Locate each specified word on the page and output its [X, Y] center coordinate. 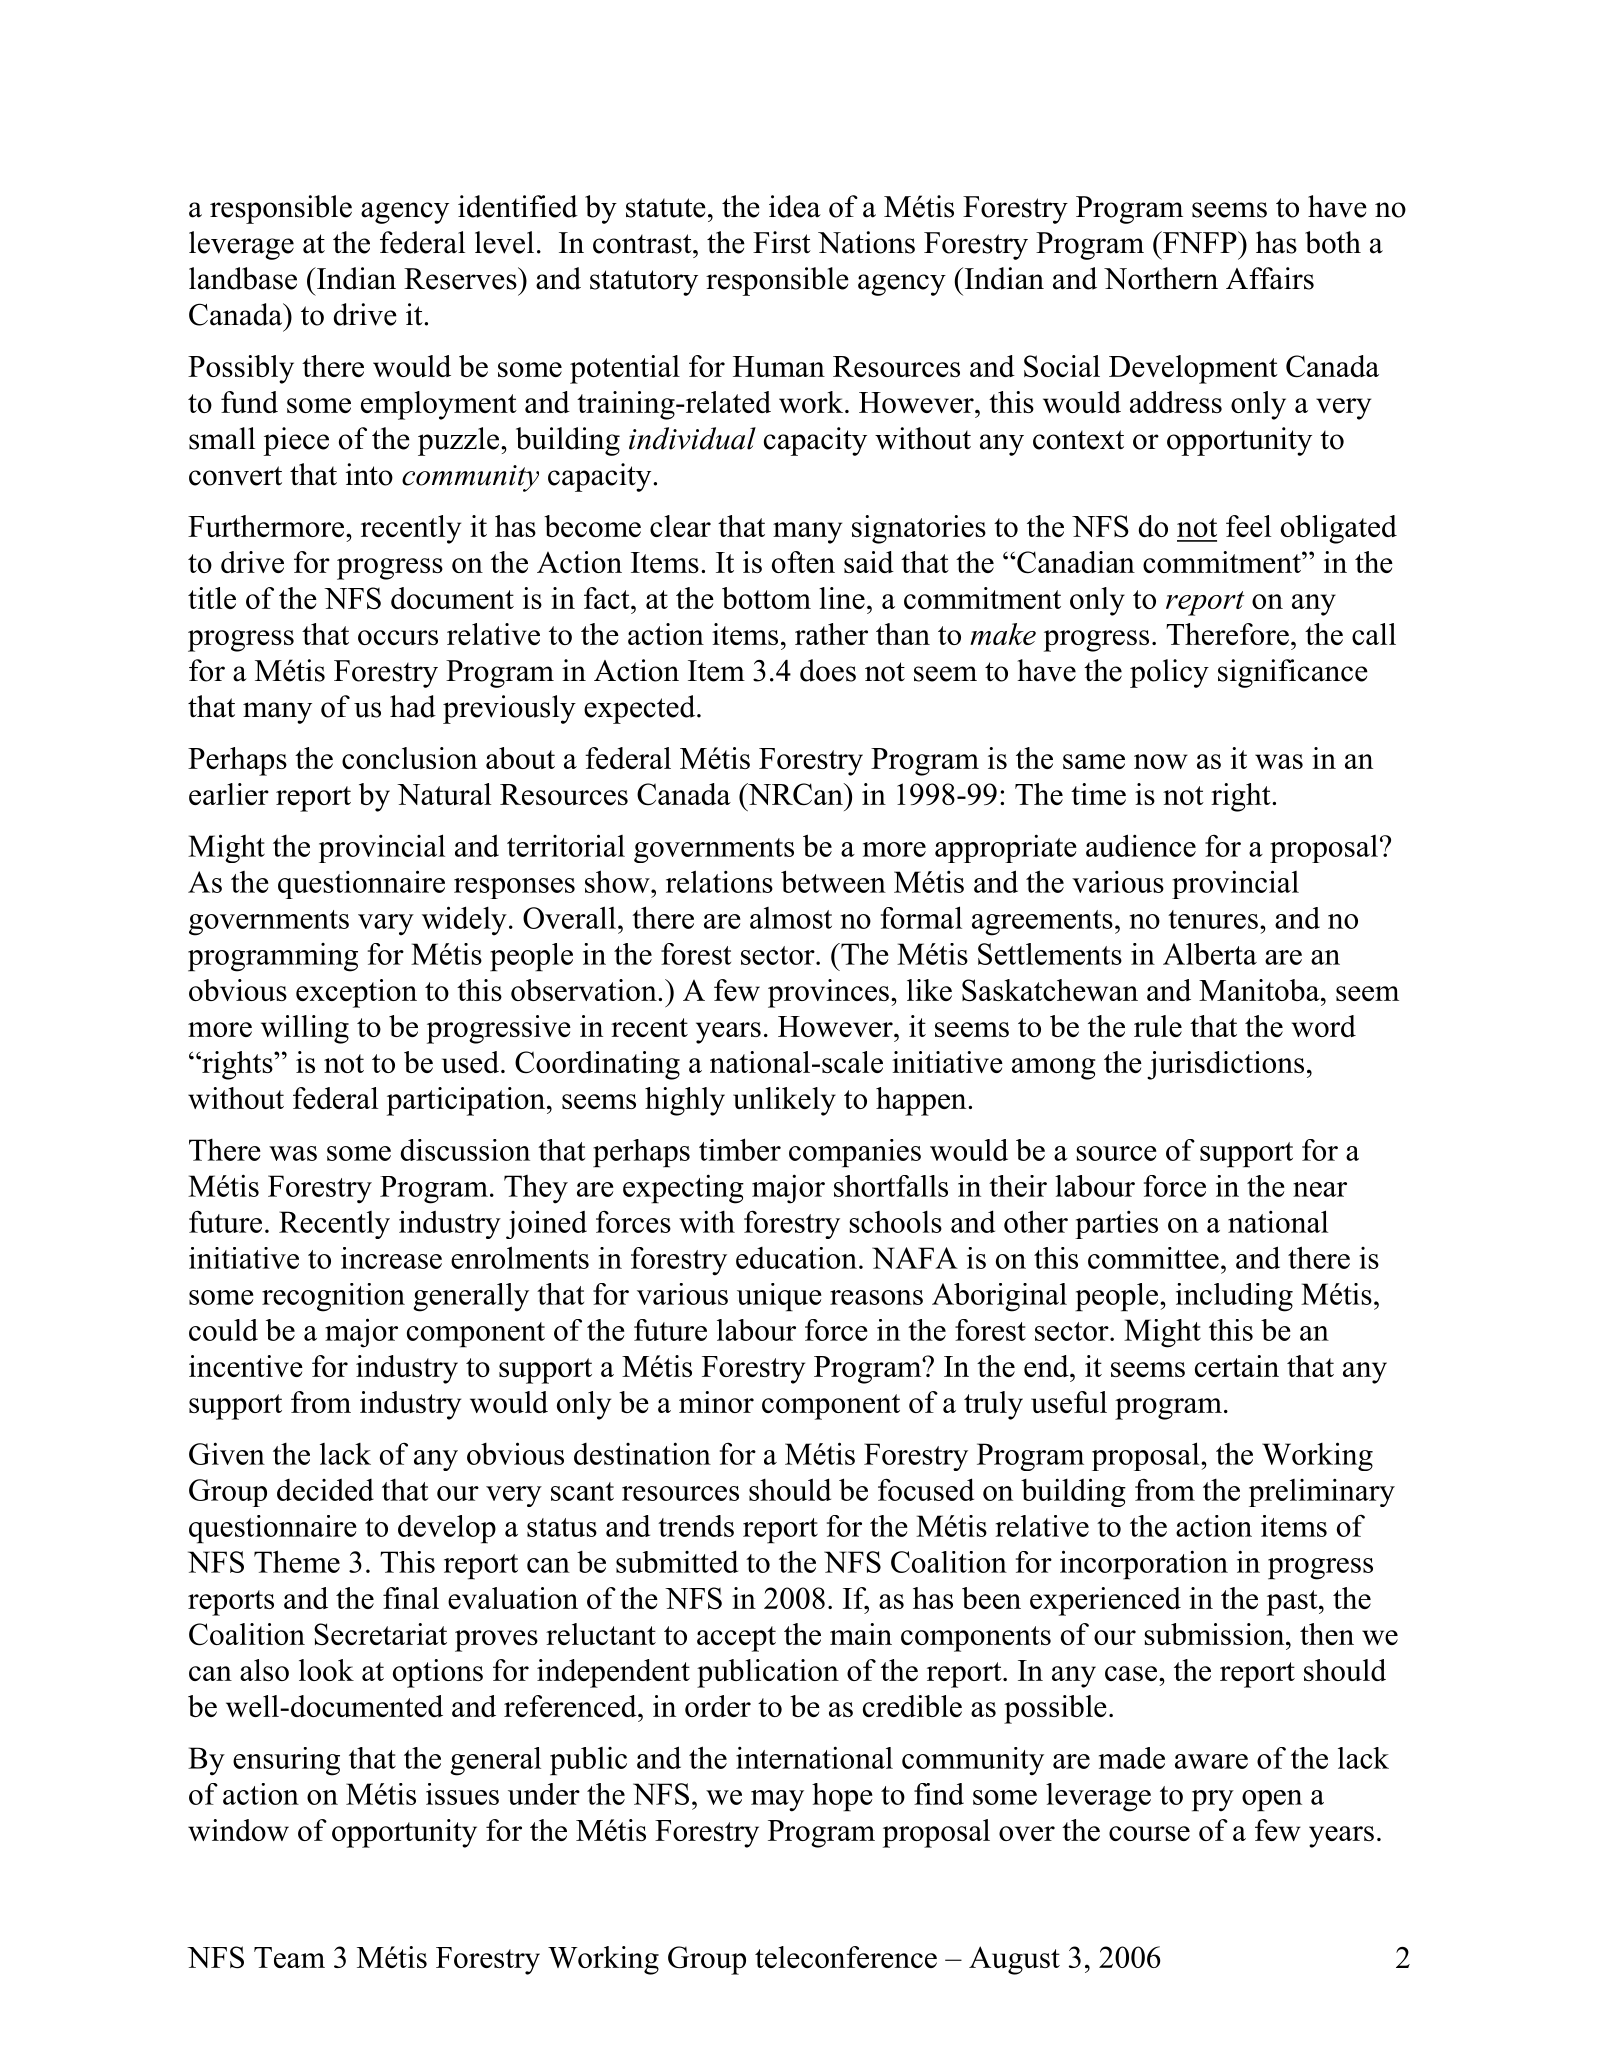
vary [386, 925]
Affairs [1270, 278]
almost [791, 918]
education [796, 1258]
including [1234, 1297]
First [782, 242]
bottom [766, 598]
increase [391, 1258]
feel [1248, 526]
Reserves [461, 278]
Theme [297, 1561]
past [1293, 1603]
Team [289, 1957]
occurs [398, 637]
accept [736, 1639]
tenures [1213, 919]
